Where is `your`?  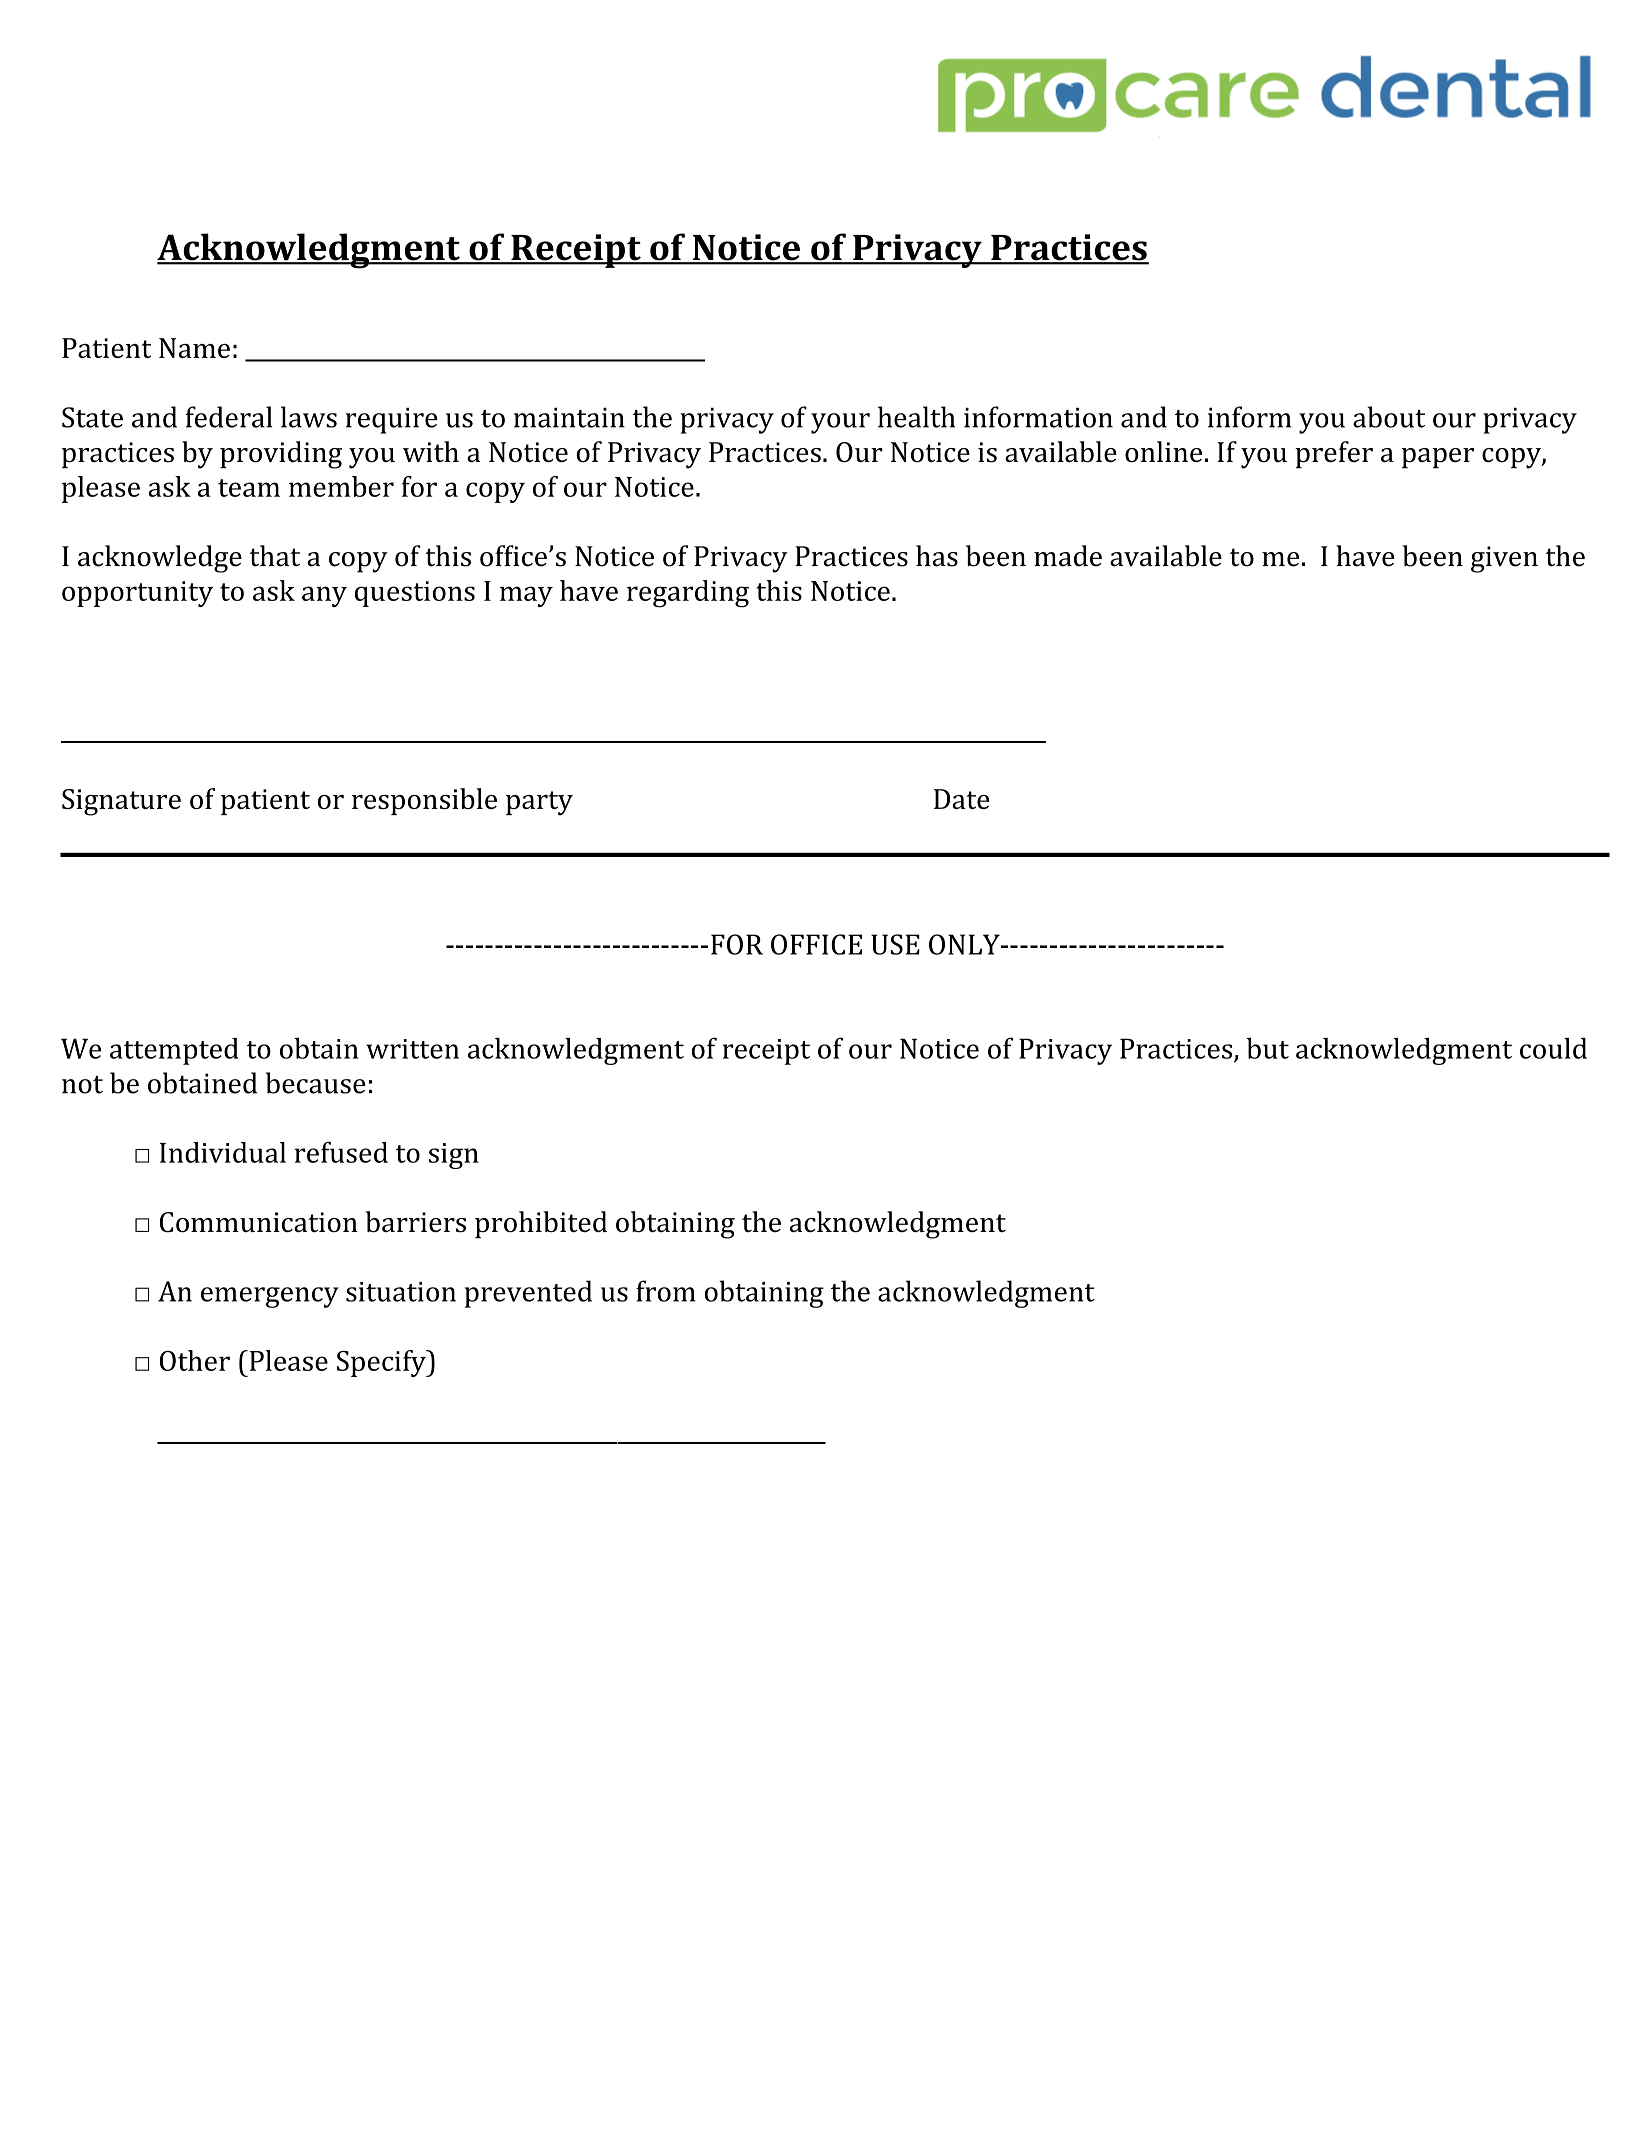
your is located at coordinates (840, 423).
